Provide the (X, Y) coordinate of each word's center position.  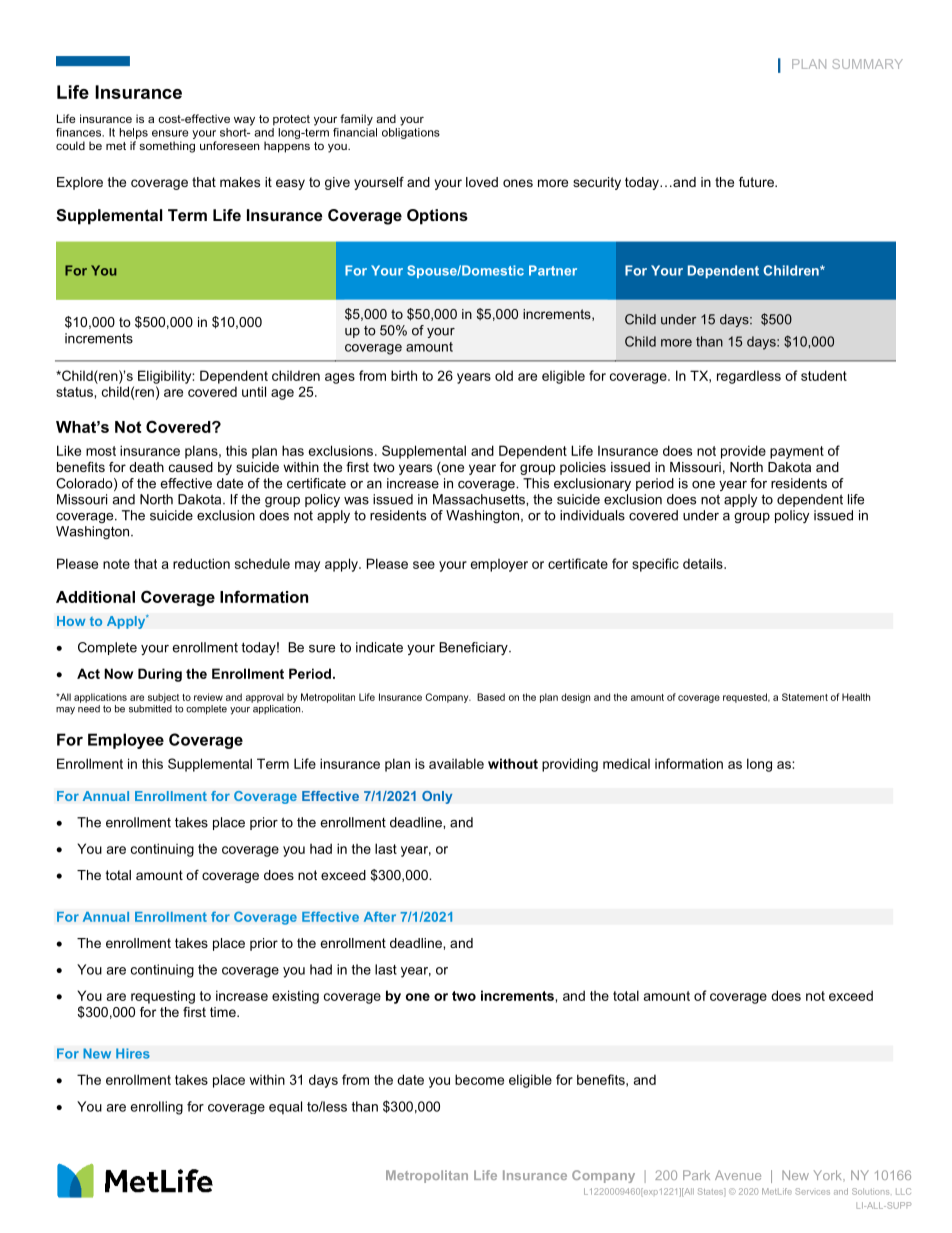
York (829, 1175)
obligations (411, 133)
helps (133, 133)
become (479, 1079)
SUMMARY (867, 64)
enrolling (157, 1108)
